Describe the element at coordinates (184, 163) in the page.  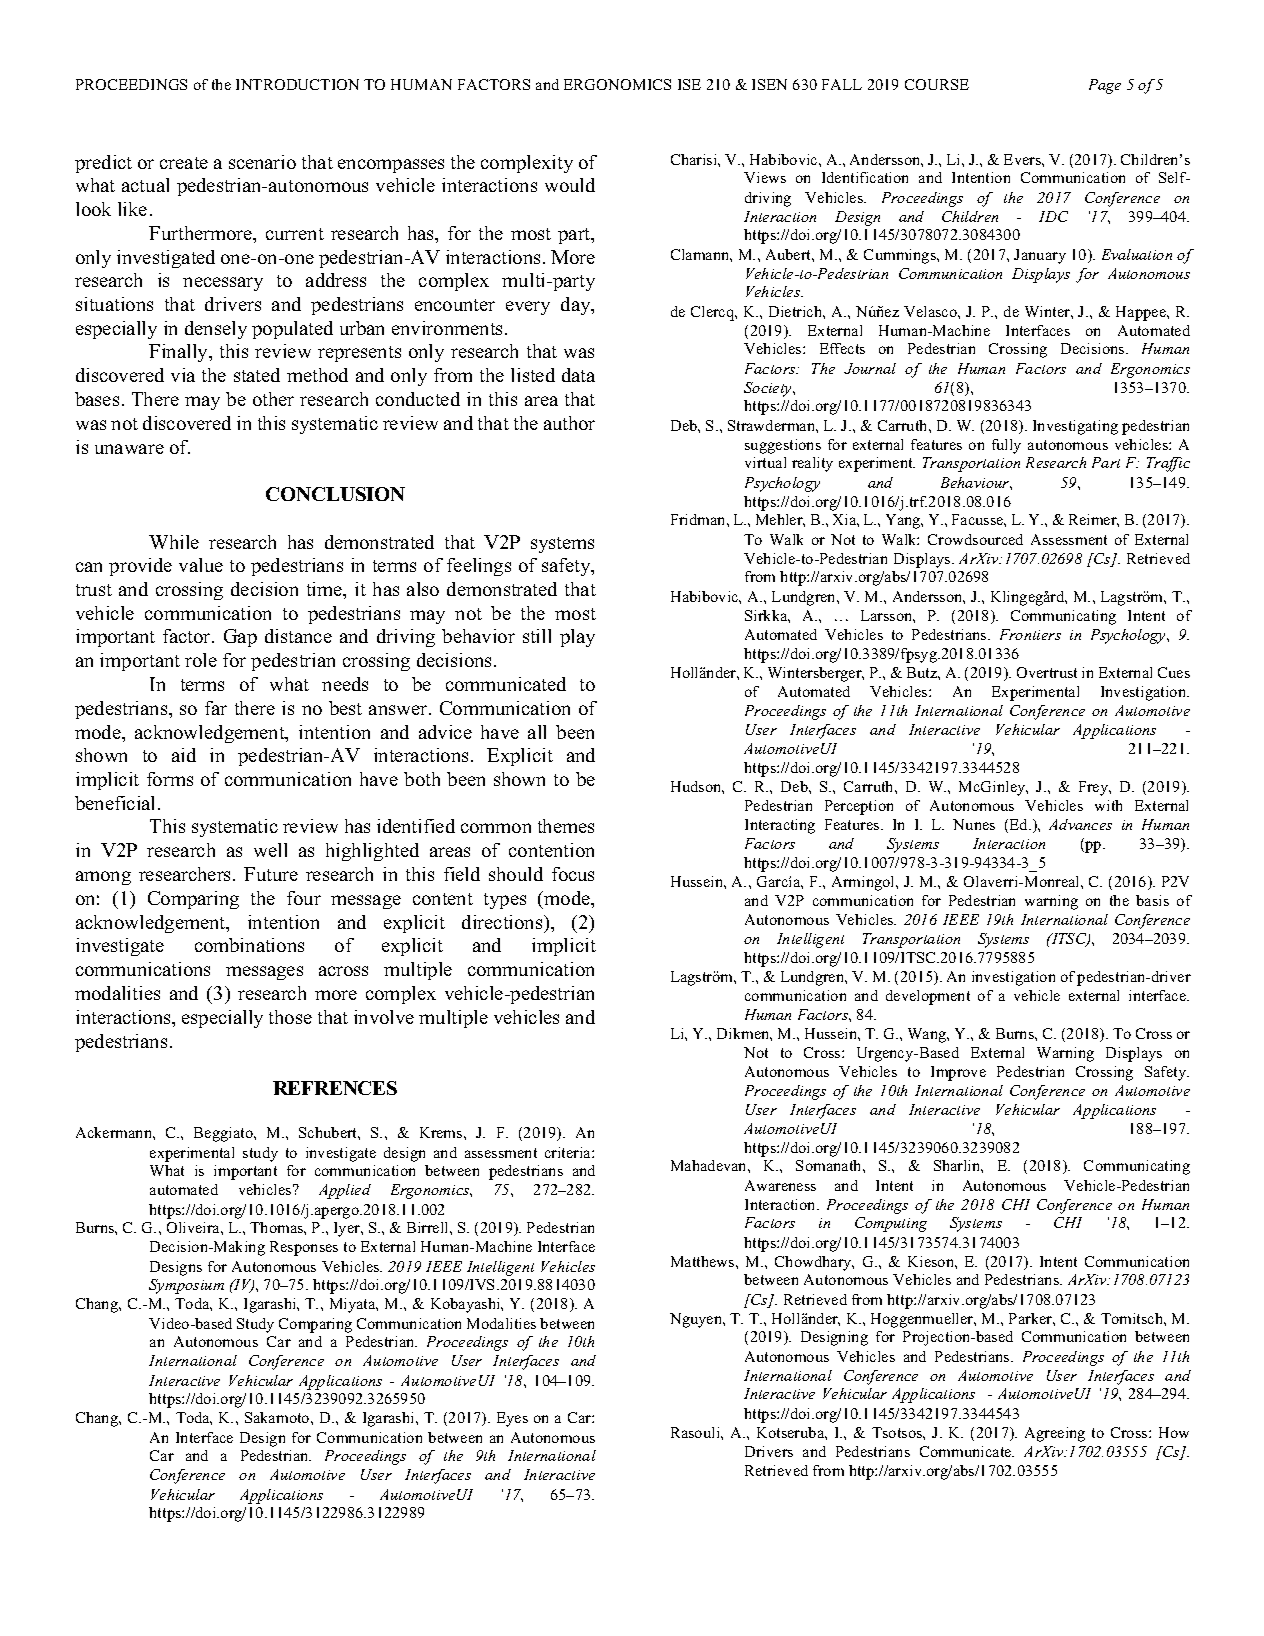
I see `create` at that location.
